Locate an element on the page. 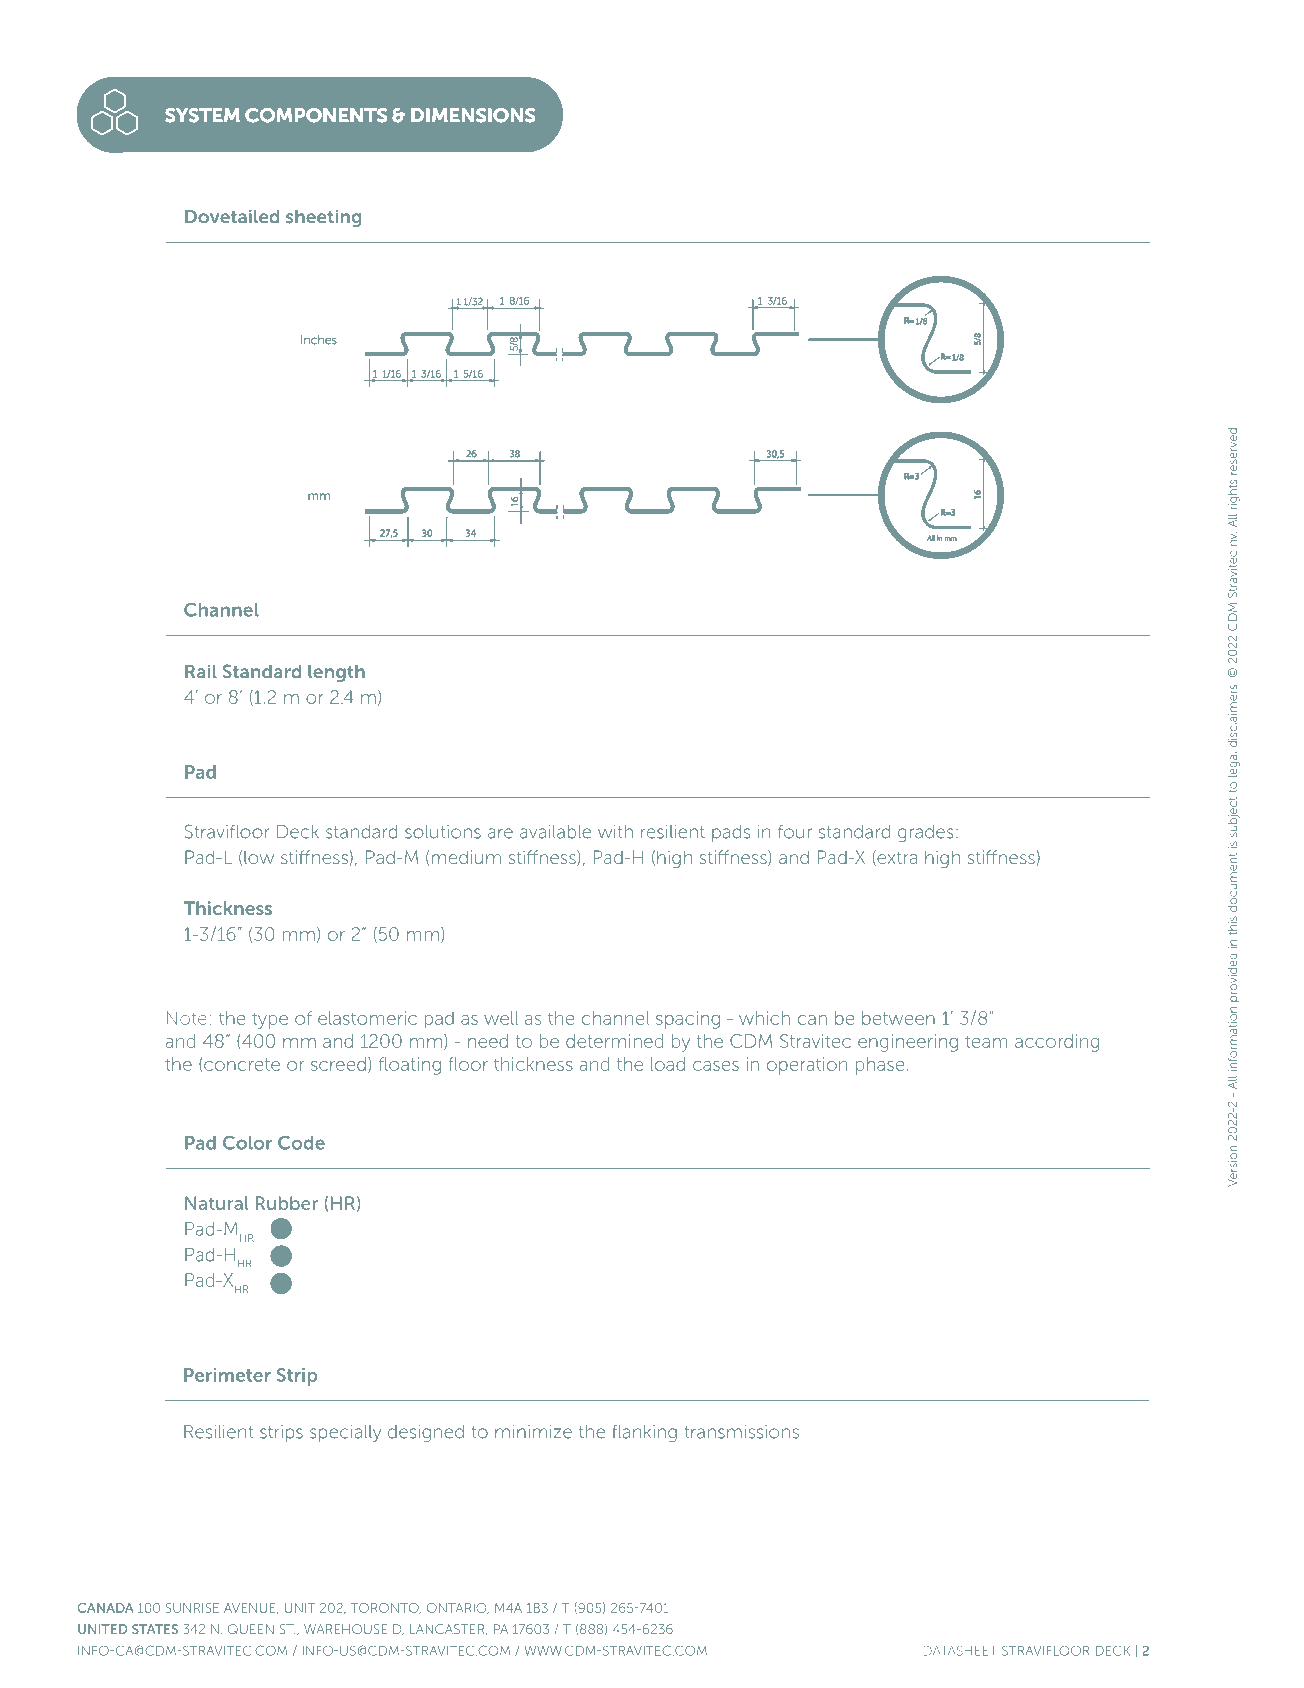 This image has height=1688, width=1304. SUNRISE is located at coordinates (192, 1608).
